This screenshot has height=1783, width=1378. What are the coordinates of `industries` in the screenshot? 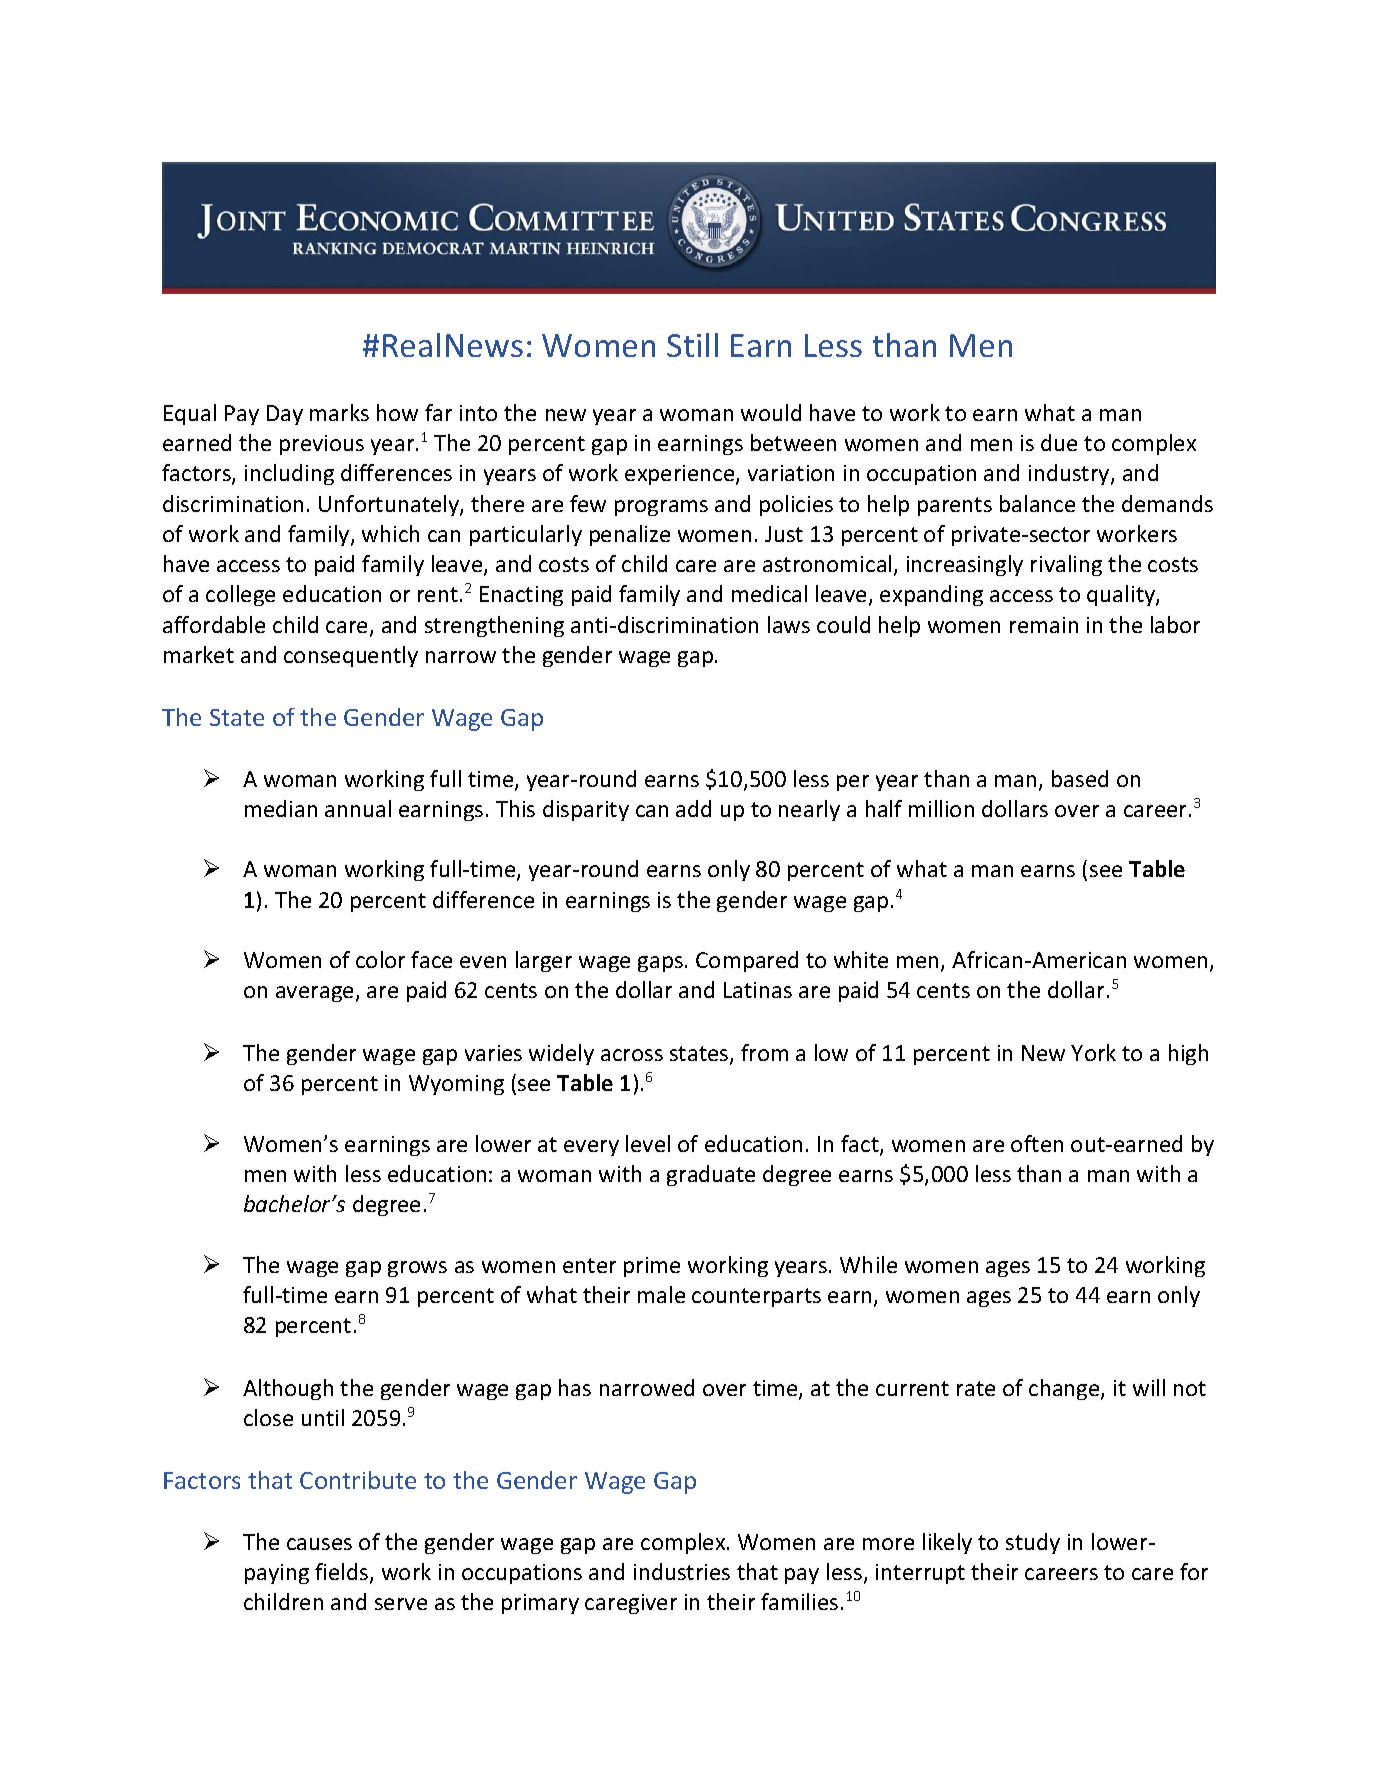 It's located at (682, 1571).
